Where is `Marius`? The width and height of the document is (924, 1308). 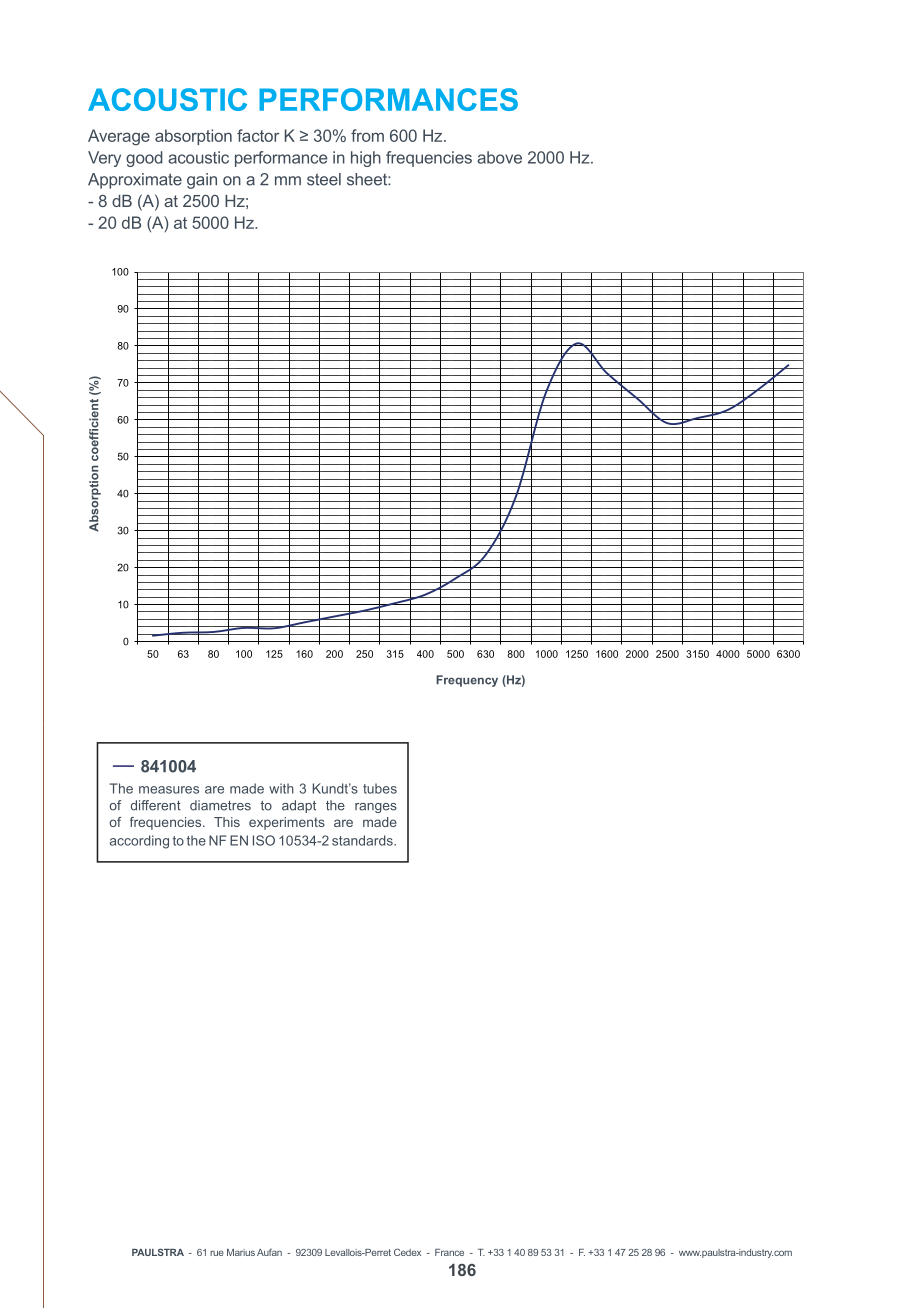
Marius is located at coordinates (241, 1252).
